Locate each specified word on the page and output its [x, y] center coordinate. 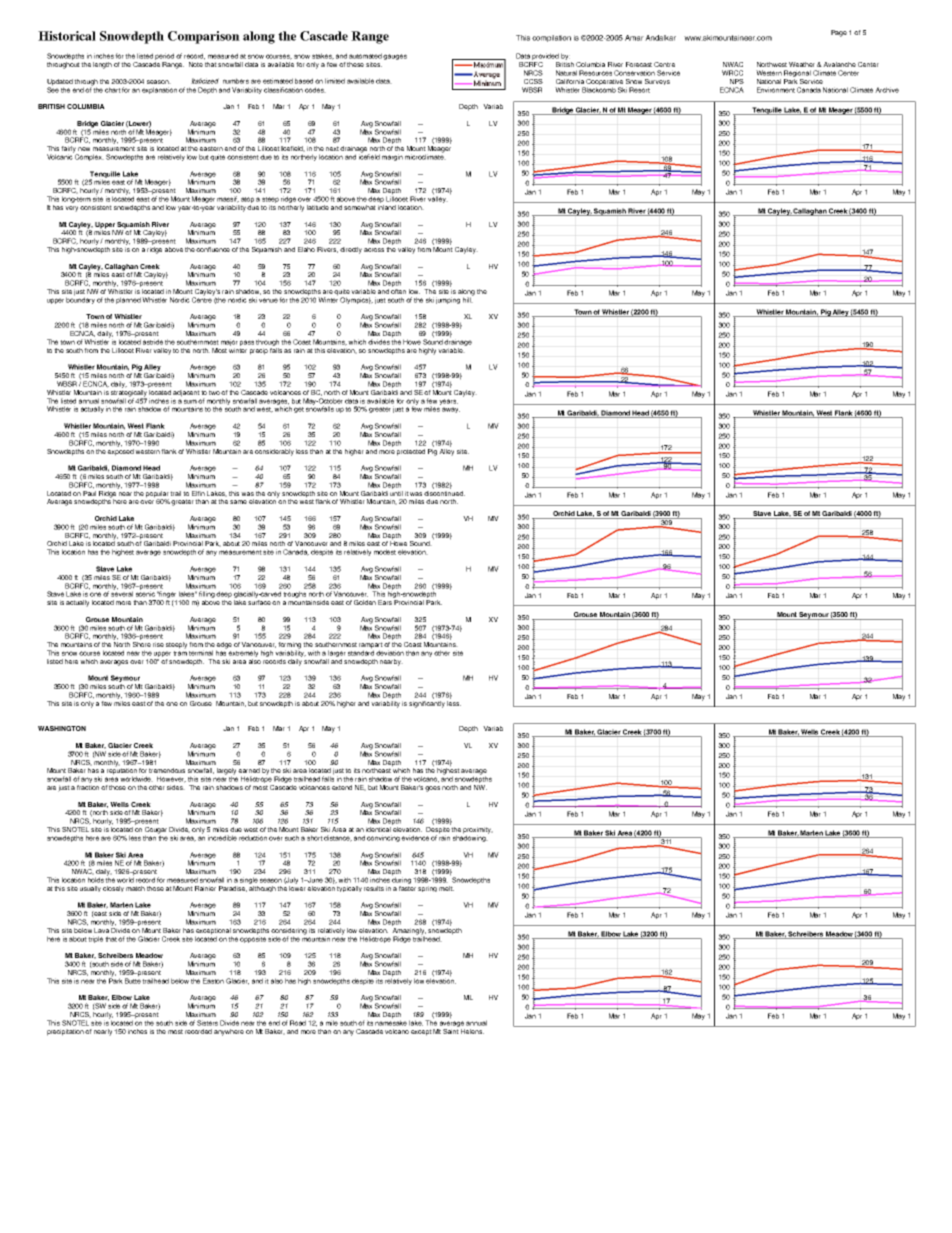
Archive [887, 90]
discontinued [444, 492]
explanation [159, 90]
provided [545, 58]
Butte [133, 980]
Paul [89, 492]
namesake [391, 1022]
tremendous [167, 770]
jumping [448, 300]
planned [128, 300]
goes [432, 789]
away [451, 410]
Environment [776, 90]
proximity [478, 831]
